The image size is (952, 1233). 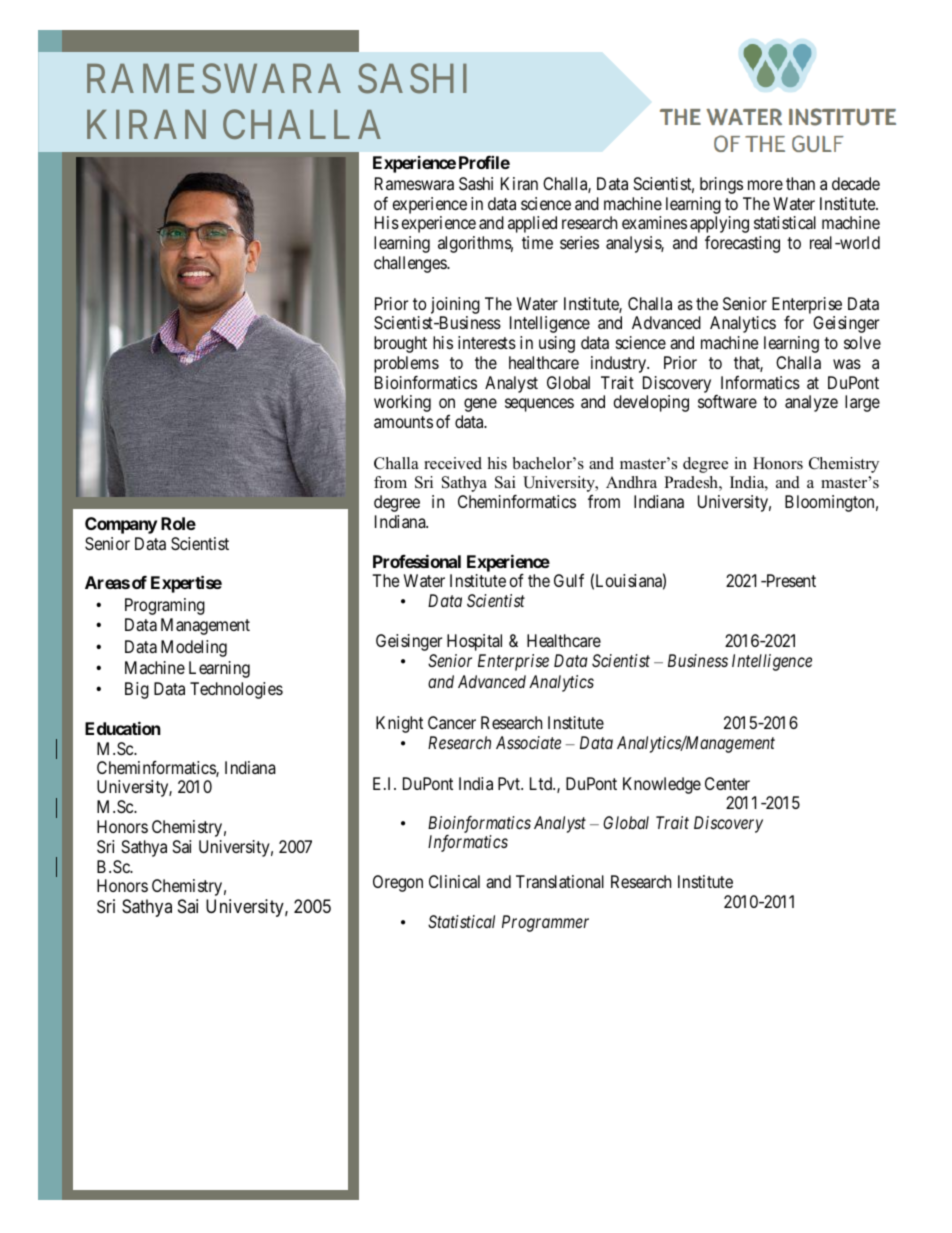 I want to click on more, so click(x=765, y=185).
